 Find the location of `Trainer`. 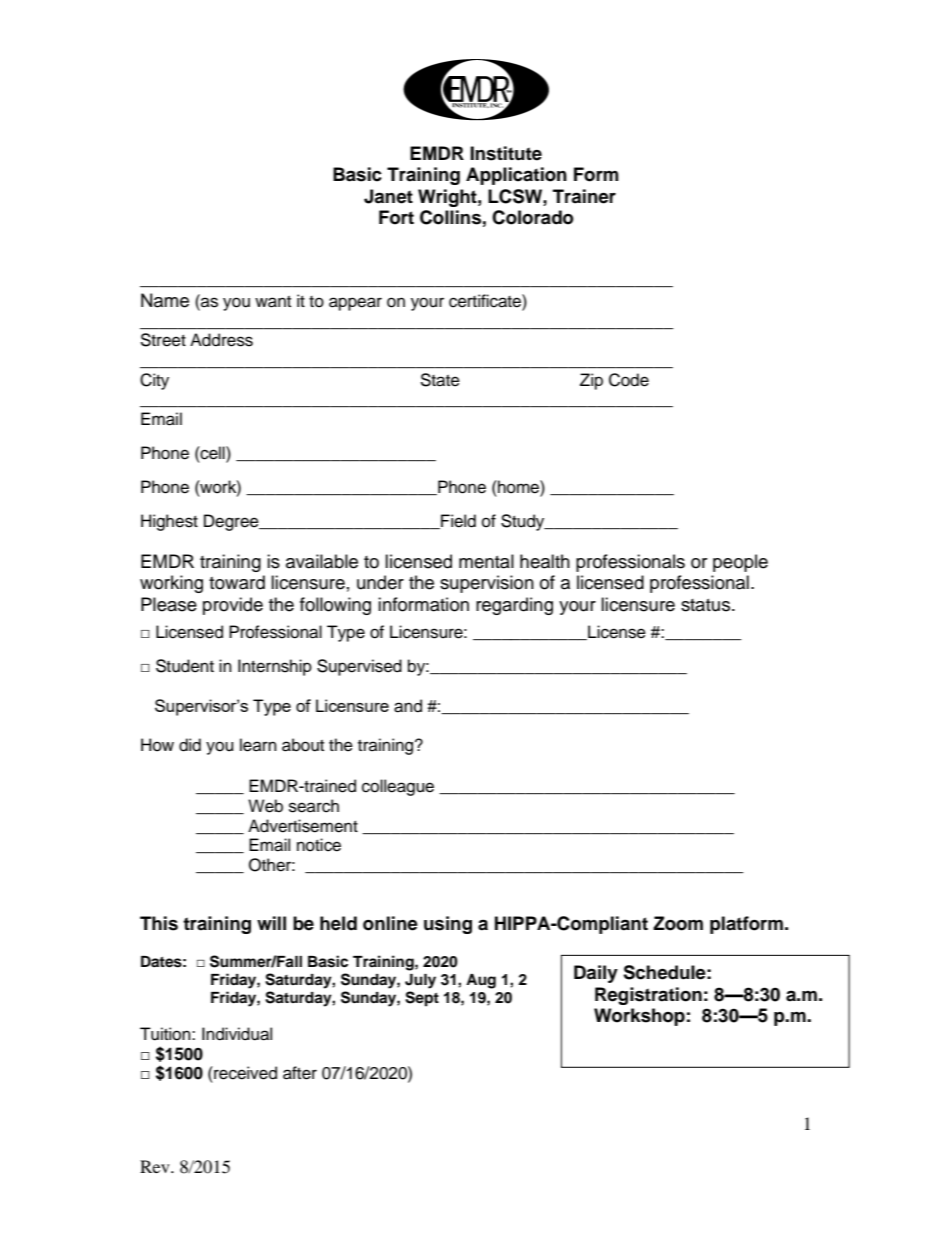

Trainer is located at coordinates (584, 196).
